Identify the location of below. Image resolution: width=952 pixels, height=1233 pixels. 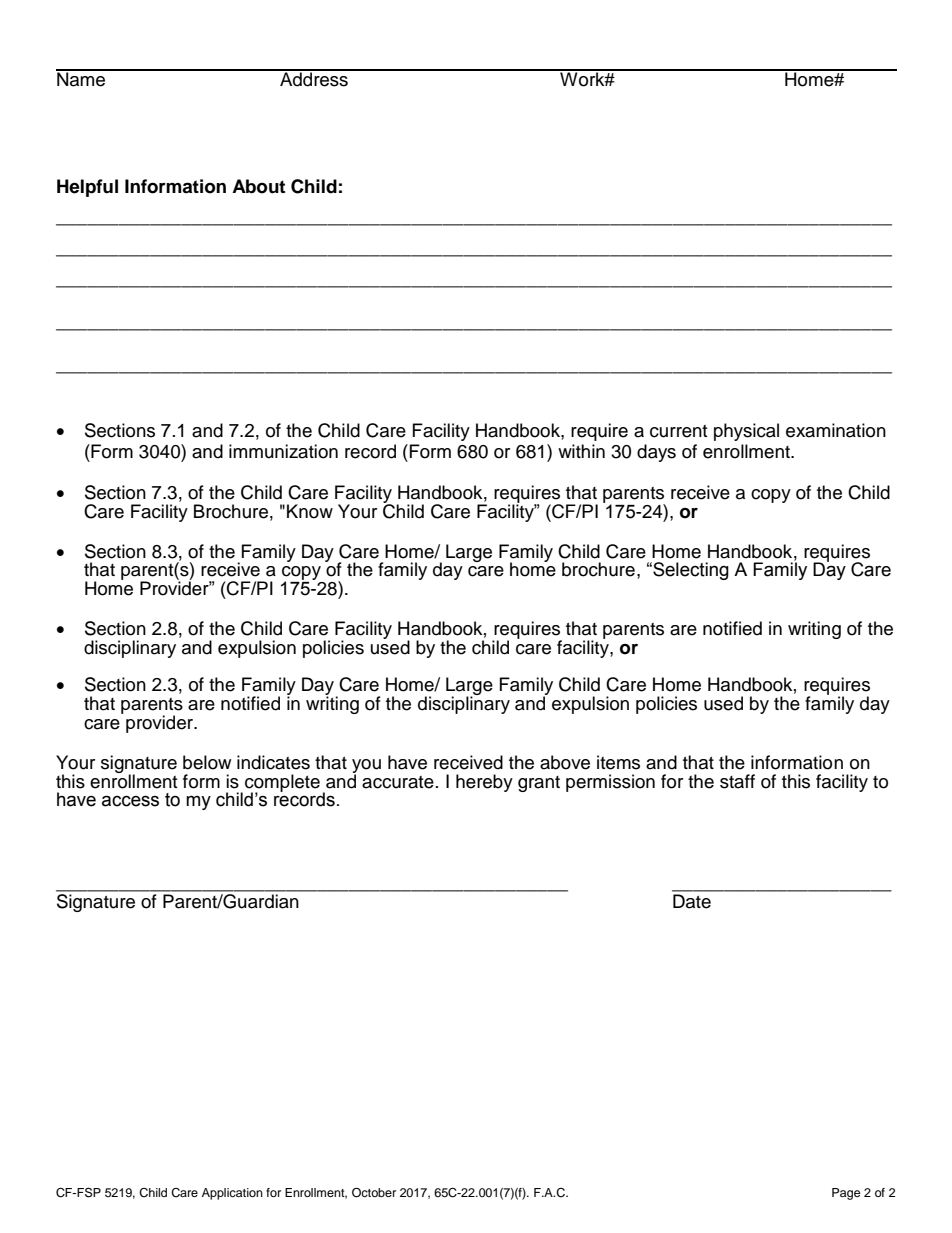
(207, 762).
